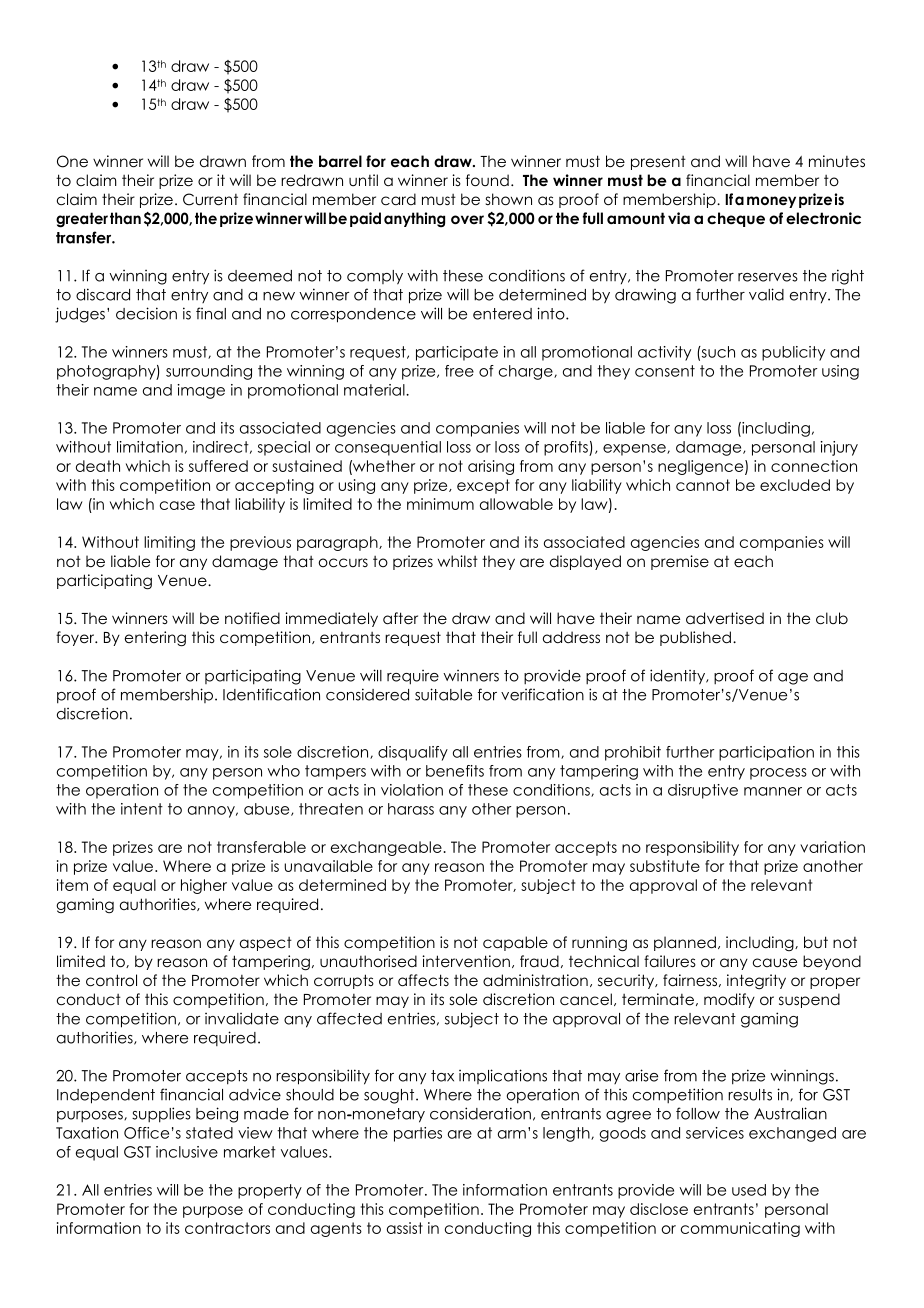 Image resolution: width=924 pixels, height=1308 pixels. What do you see at coordinates (187, 1152) in the screenshot?
I see `inclusive` at bounding box center [187, 1152].
